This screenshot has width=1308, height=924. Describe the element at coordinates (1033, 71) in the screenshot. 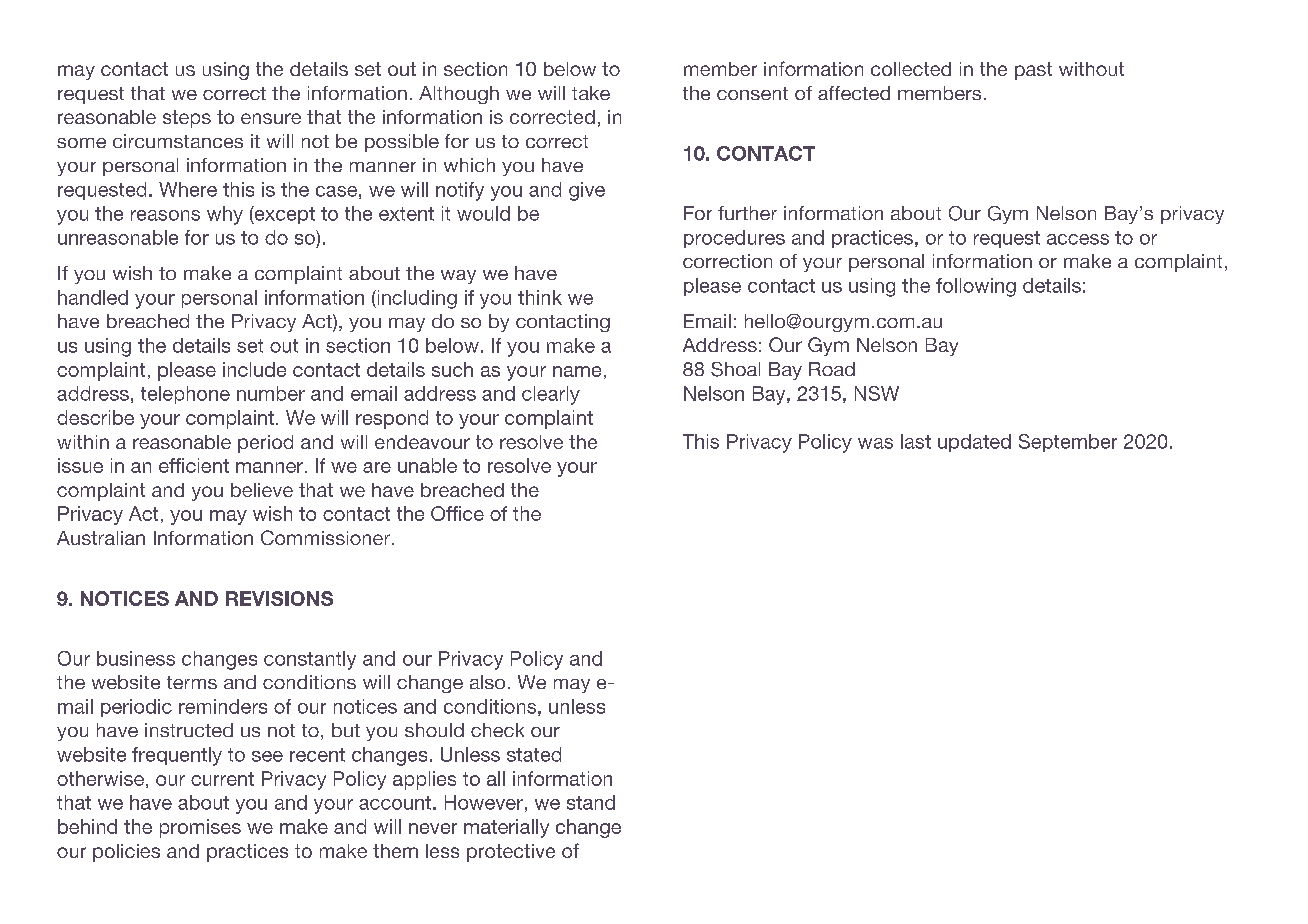

I see `past` at that location.
